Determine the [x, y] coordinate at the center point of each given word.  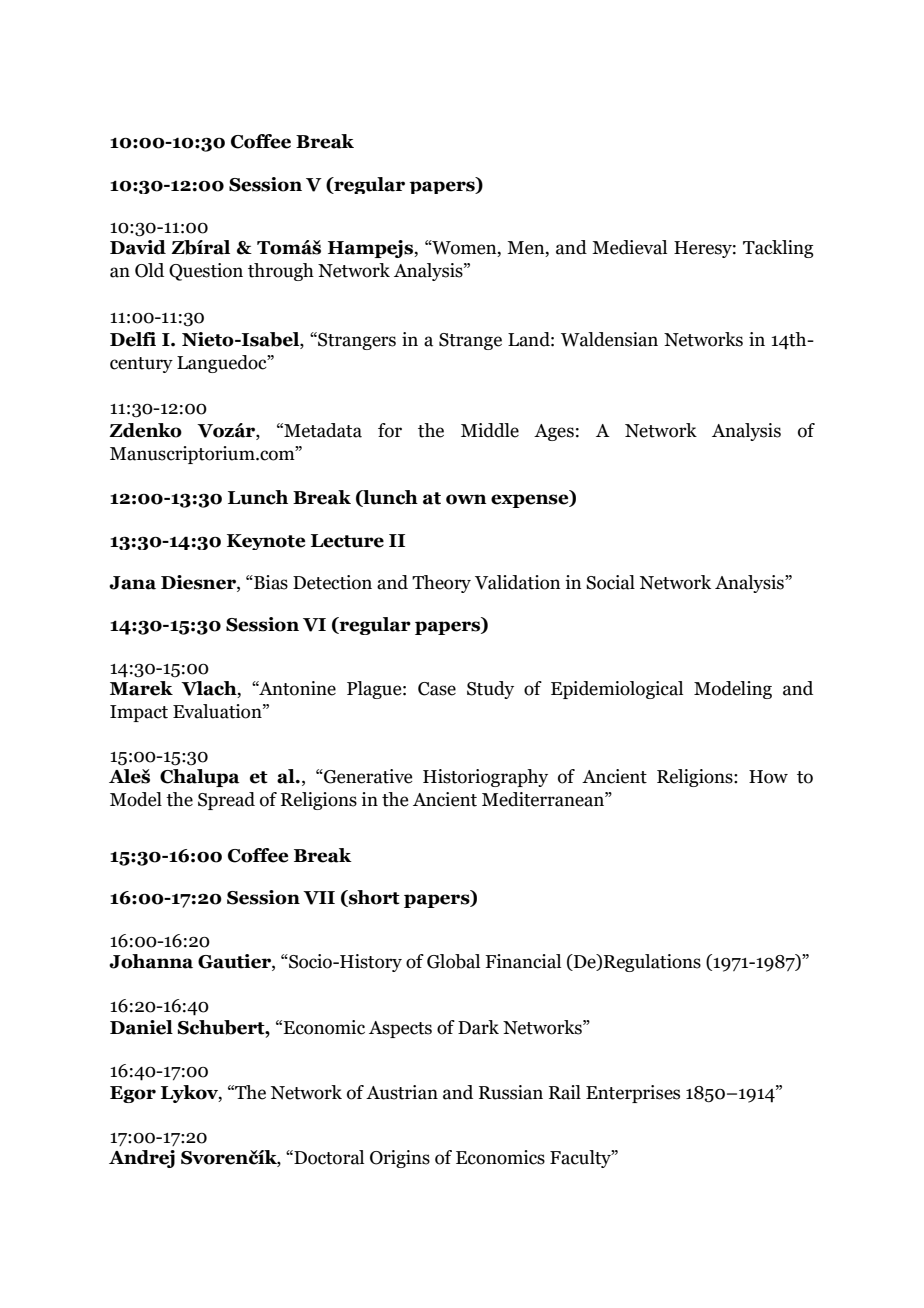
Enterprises [633, 1094]
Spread [226, 801]
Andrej [142, 1159]
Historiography [485, 778]
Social [610, 582]
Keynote [266, 542]
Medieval [629, 247]
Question [206, 272]
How [768, 777]
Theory [441, 584]
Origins [400, 1159]
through [281, 272]
